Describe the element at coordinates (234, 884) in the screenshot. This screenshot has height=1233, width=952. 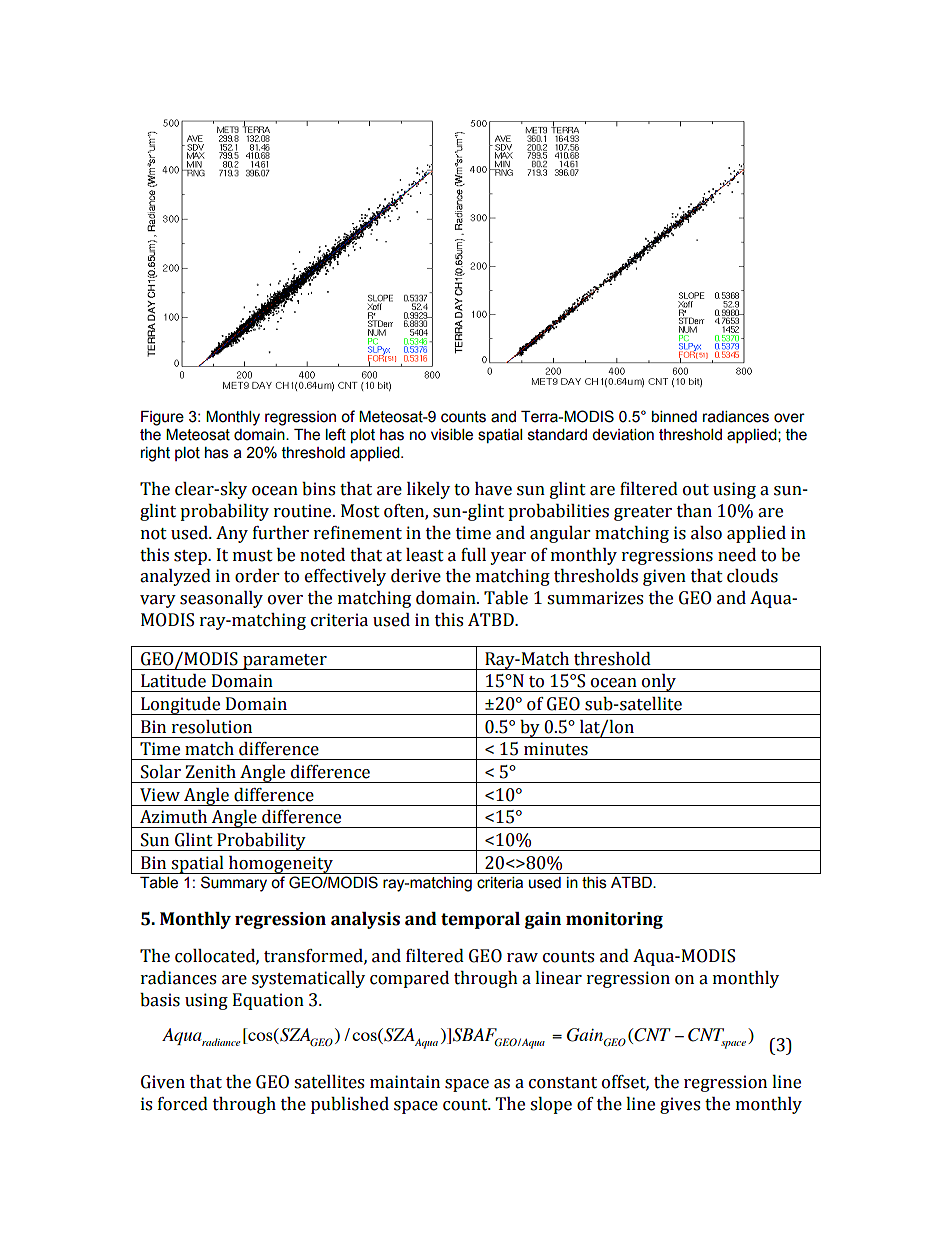
I see `Summary` at that location.
